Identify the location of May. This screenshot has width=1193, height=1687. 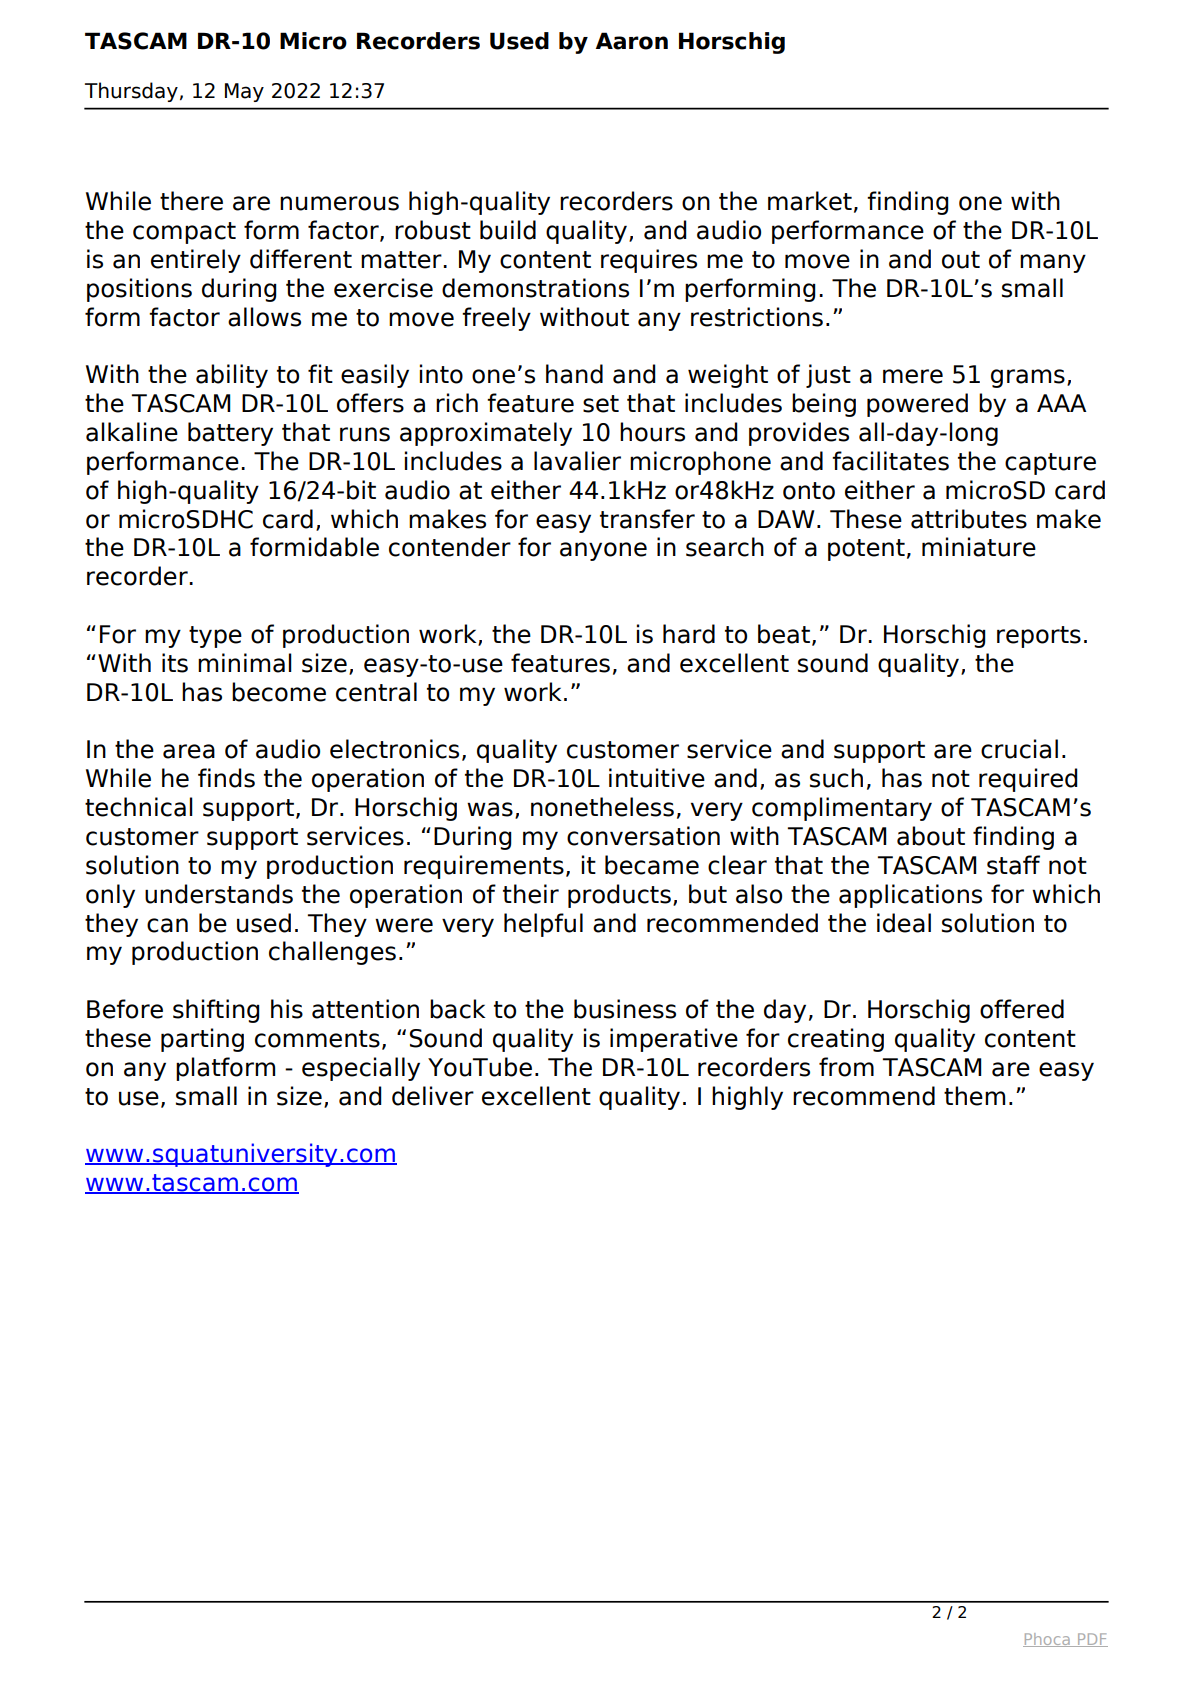
(244, 92).
